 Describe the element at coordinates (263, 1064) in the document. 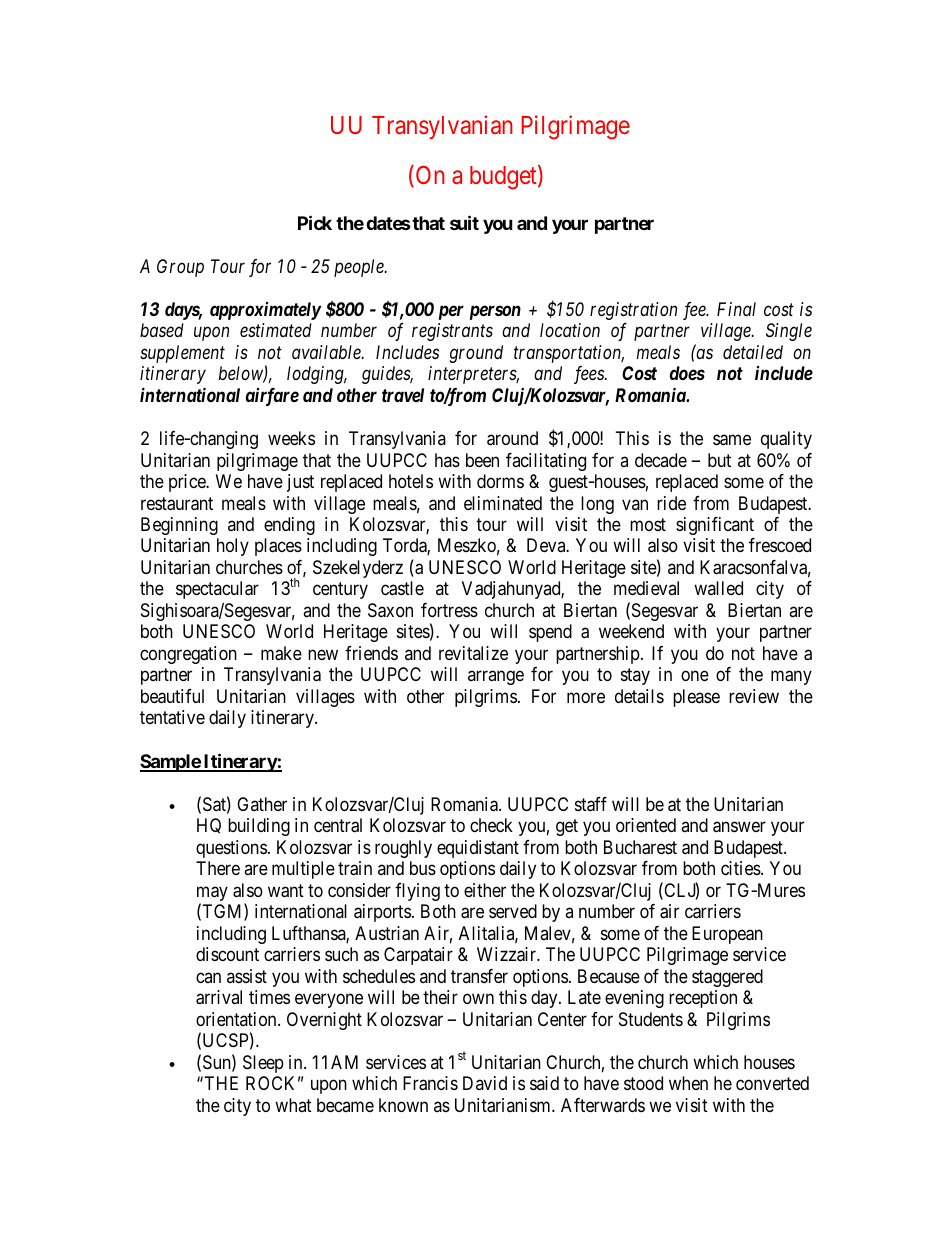

I see `Sleep` at that location.
